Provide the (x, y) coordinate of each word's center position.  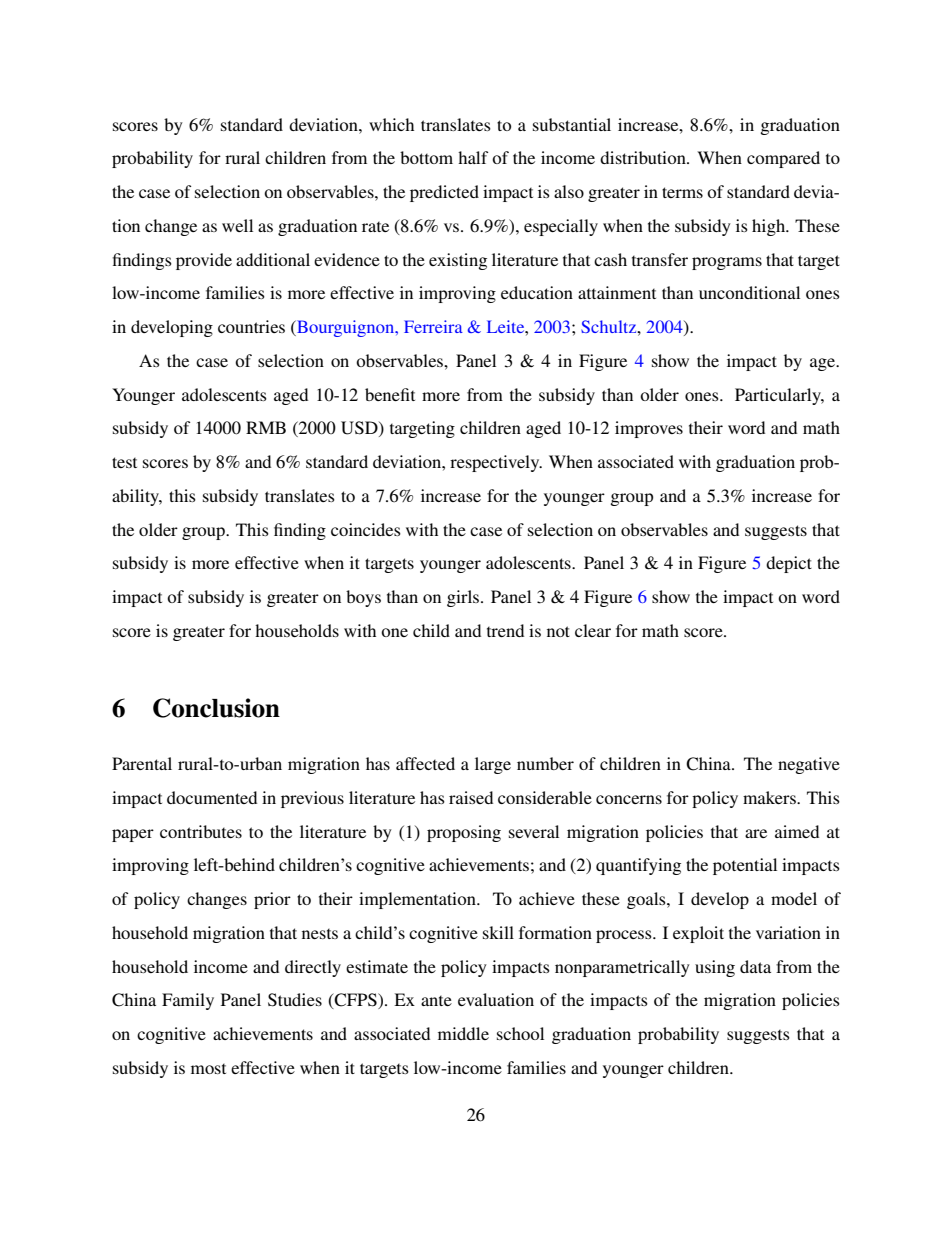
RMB (266, 427)
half (473, 157)
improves (649, 429)
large (493, 765)
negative (809, 765)
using (715, 968)
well (237, 225)
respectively (496, 463)
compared (783, 159)
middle (463, 1033)
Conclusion (216, 708)
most (208, 1069)
